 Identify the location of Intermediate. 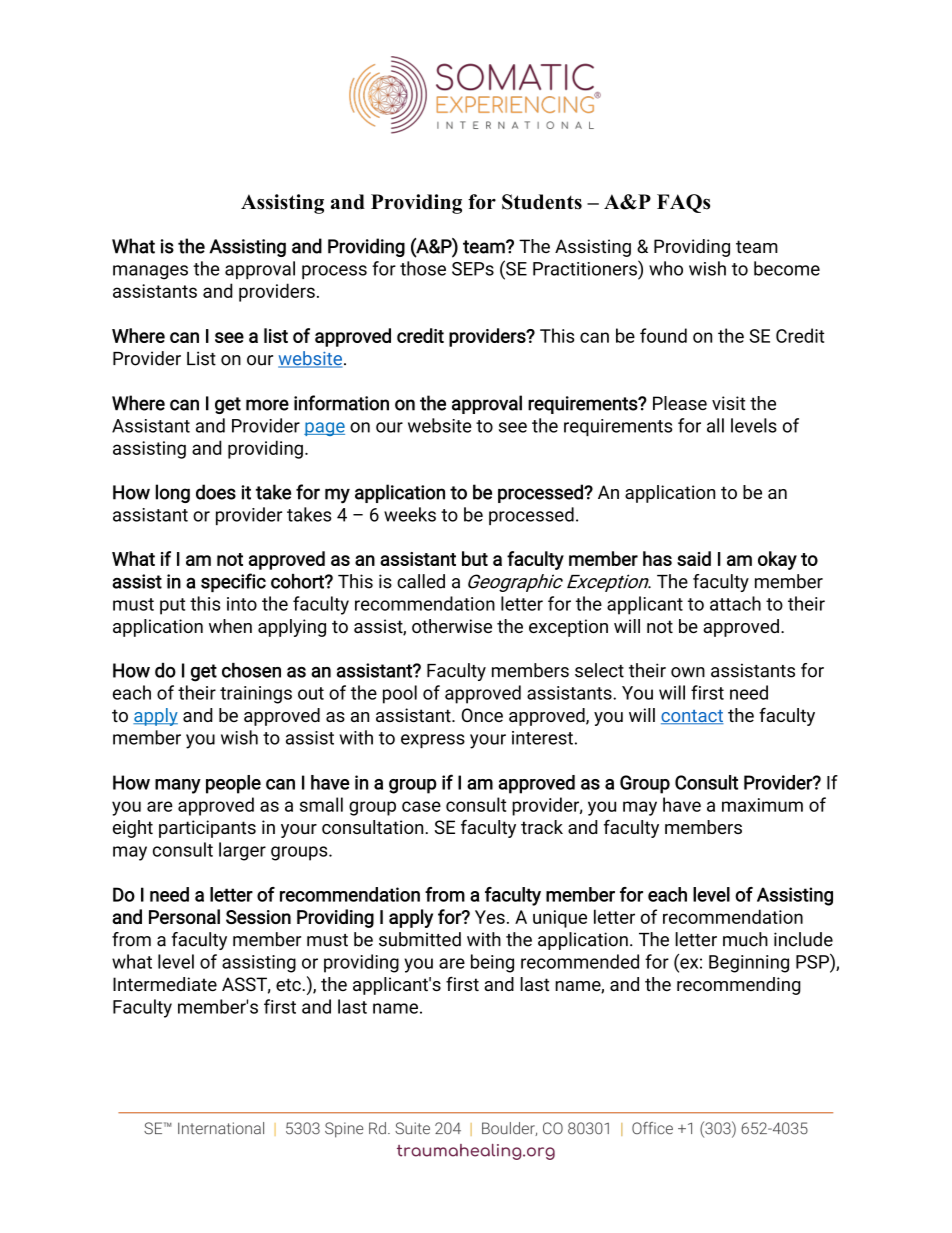
(165, 984).
